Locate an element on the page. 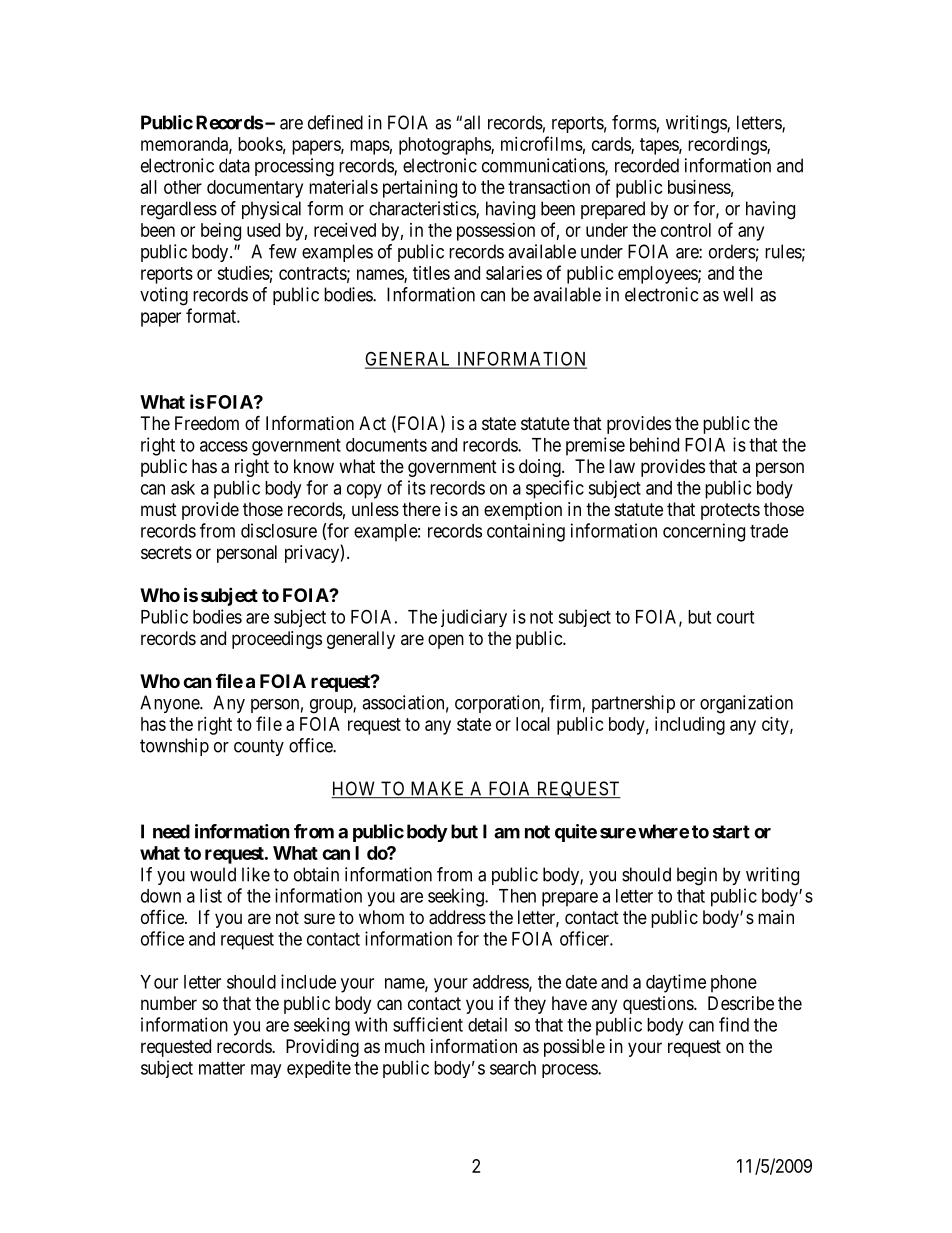  proceedings is located at coordinates (277, 640).
